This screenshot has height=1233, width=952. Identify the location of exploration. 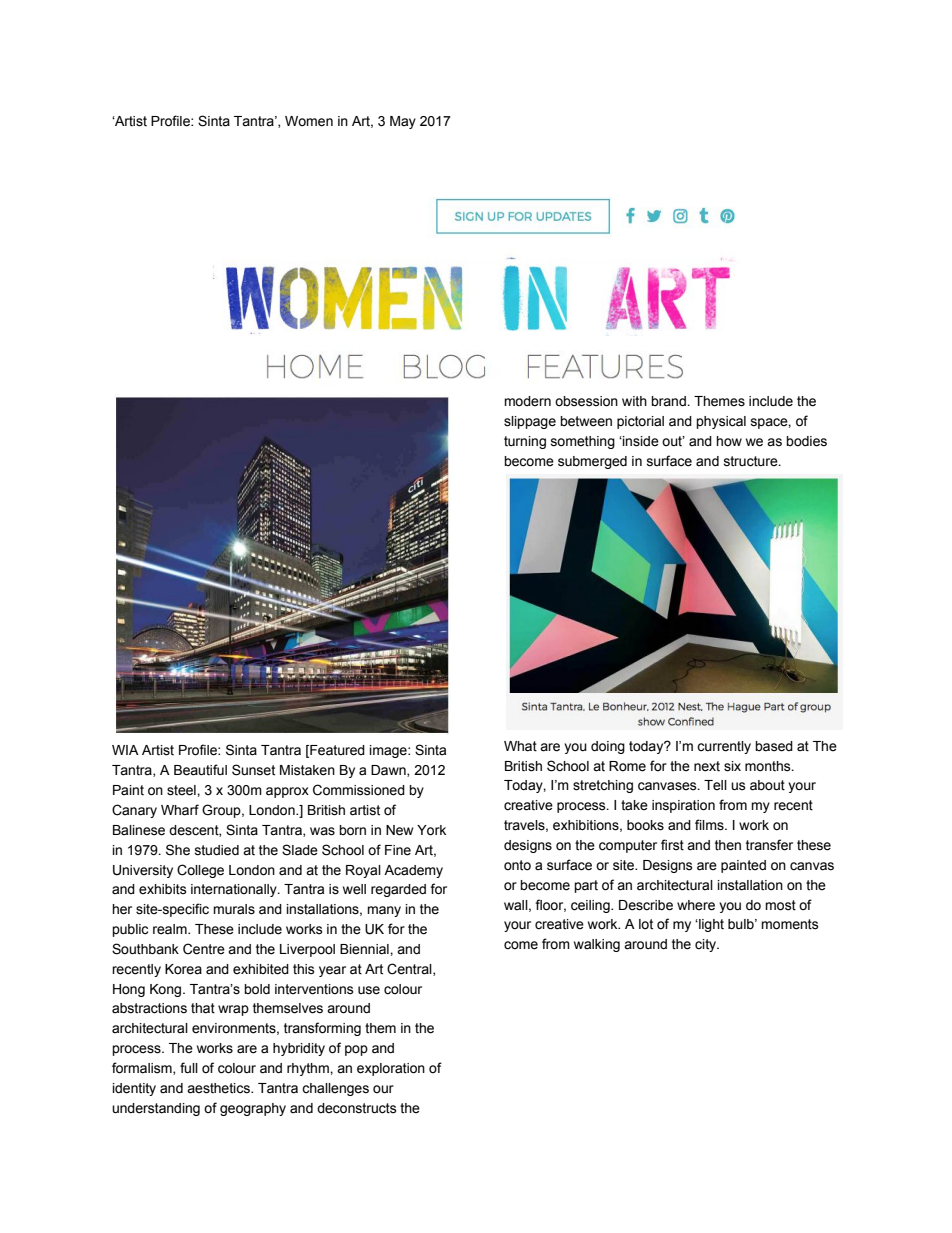
(391, 1069).
